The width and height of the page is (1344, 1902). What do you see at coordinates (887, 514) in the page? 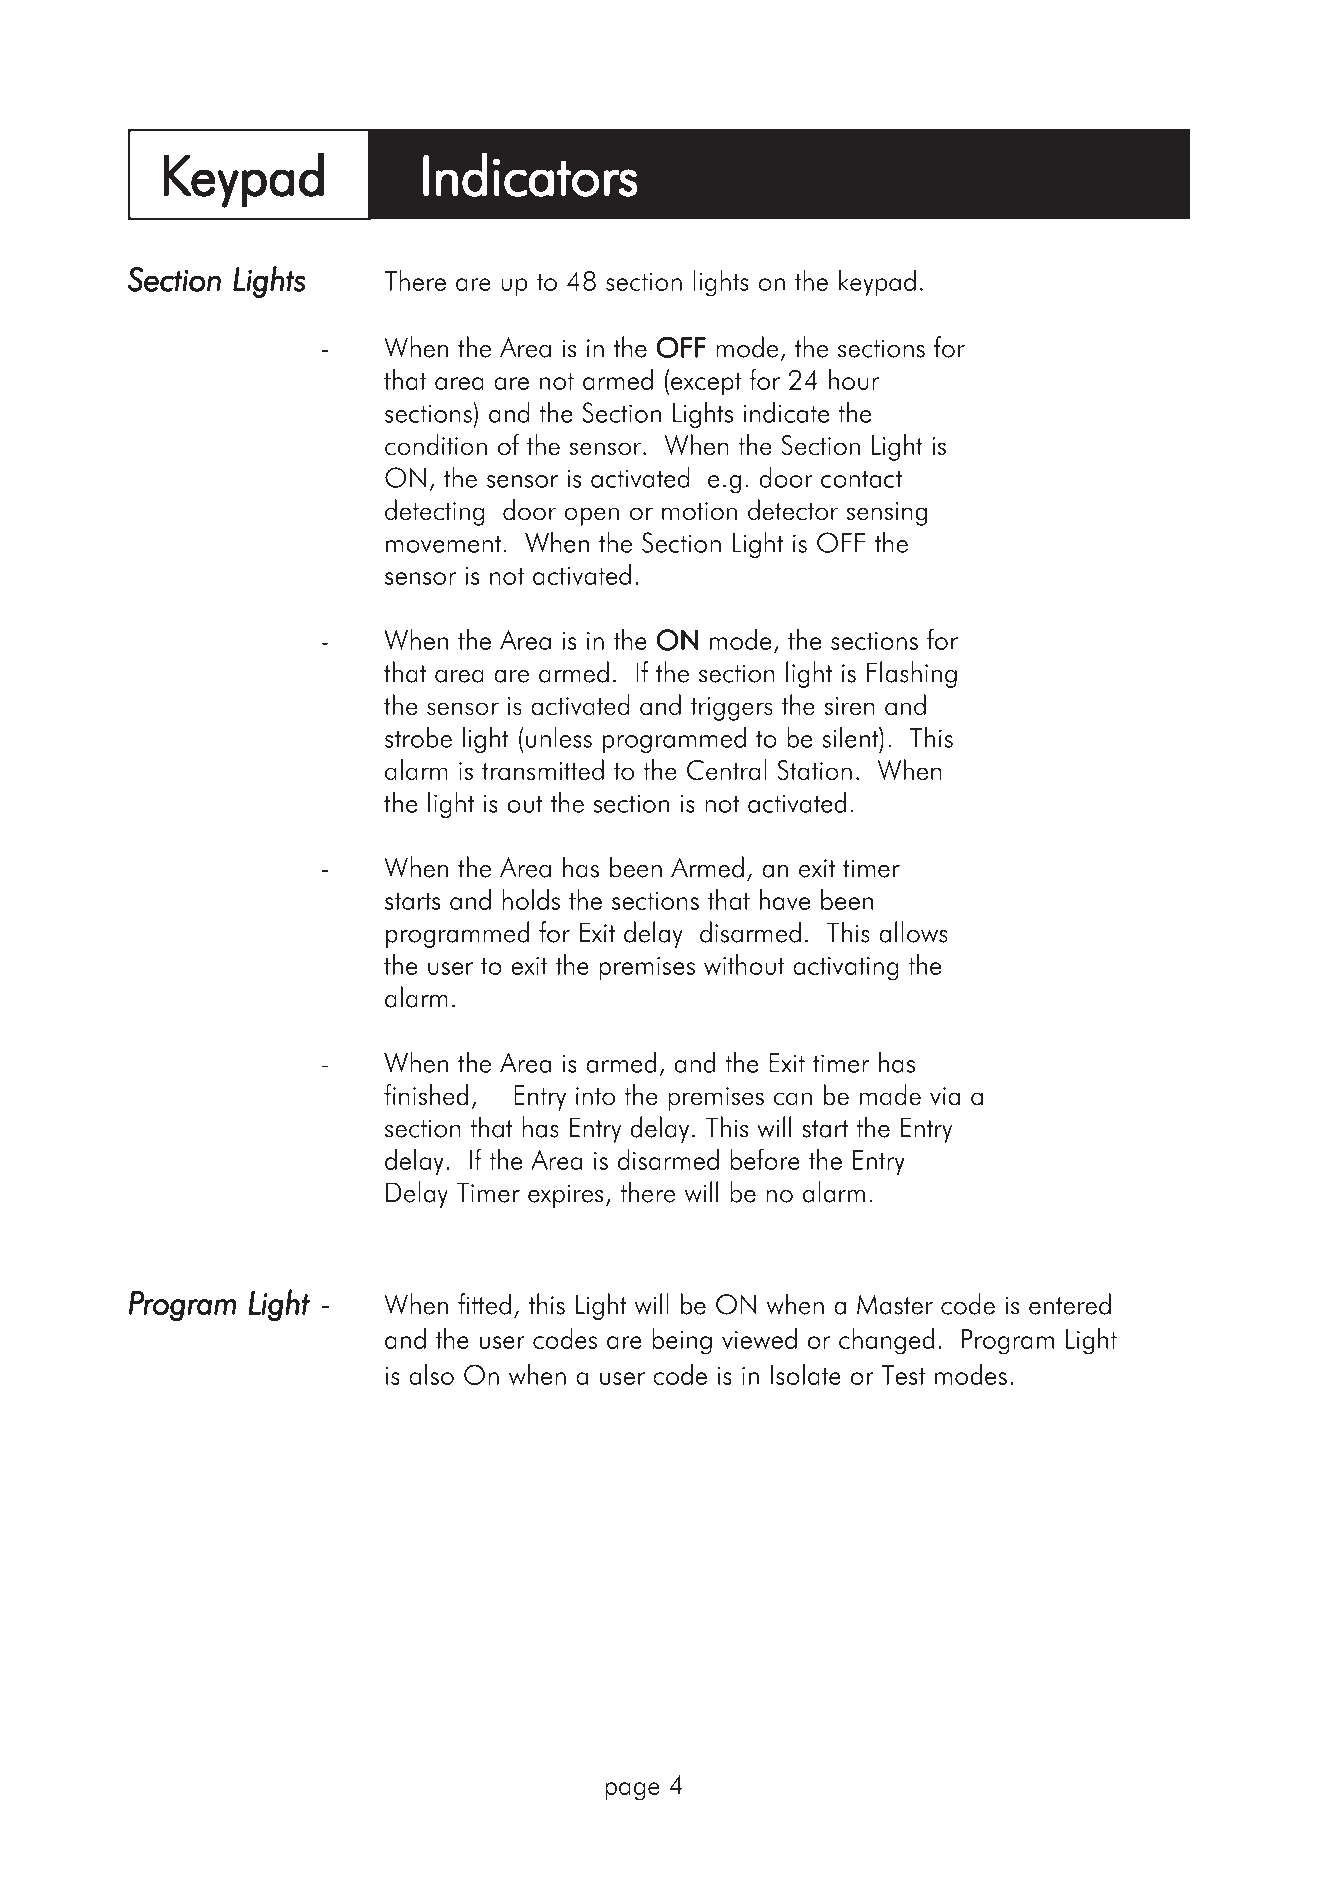
I see `sensing` at bounding box center [887, 514].
